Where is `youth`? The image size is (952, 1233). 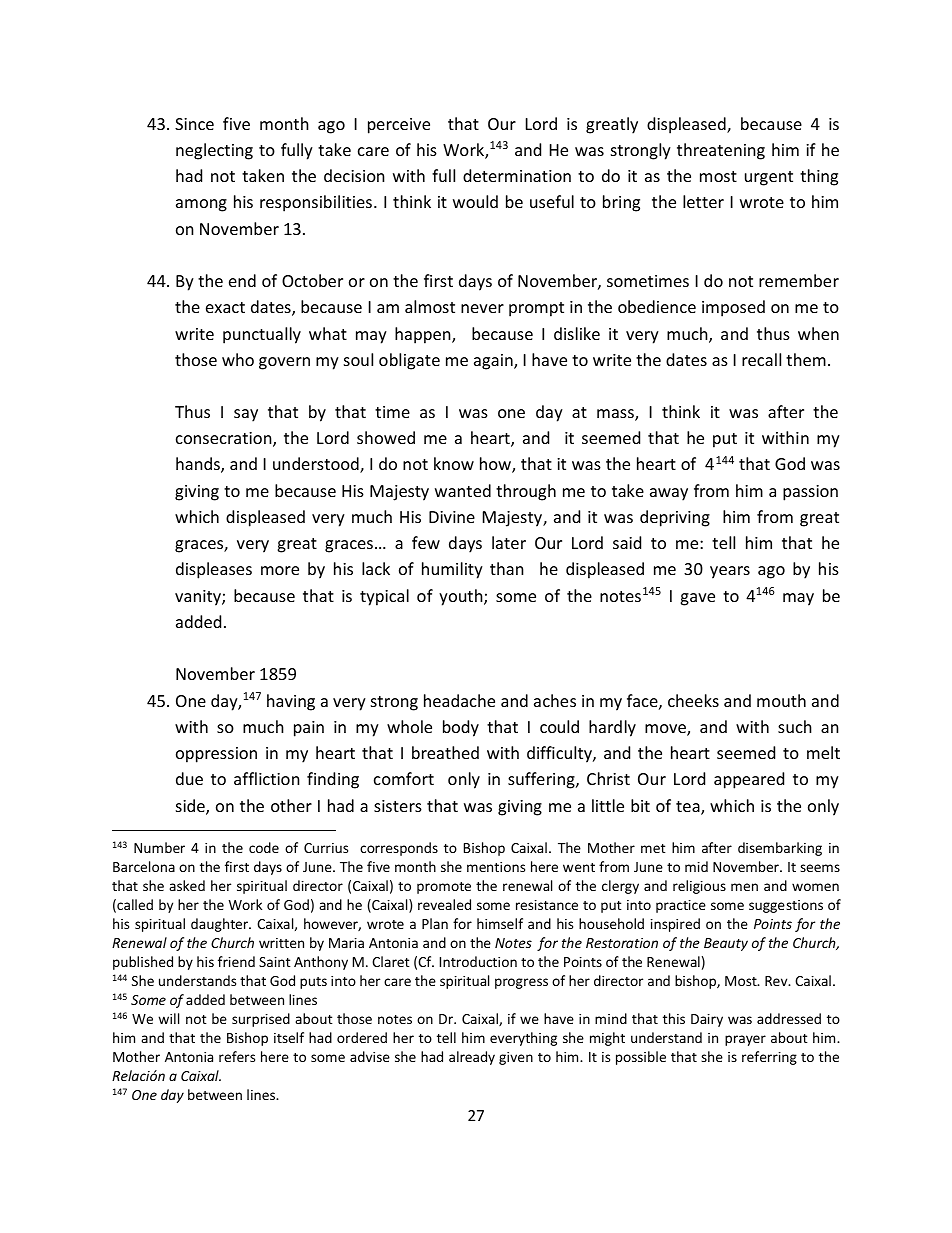
youth is located at coordinates (462, 597).
